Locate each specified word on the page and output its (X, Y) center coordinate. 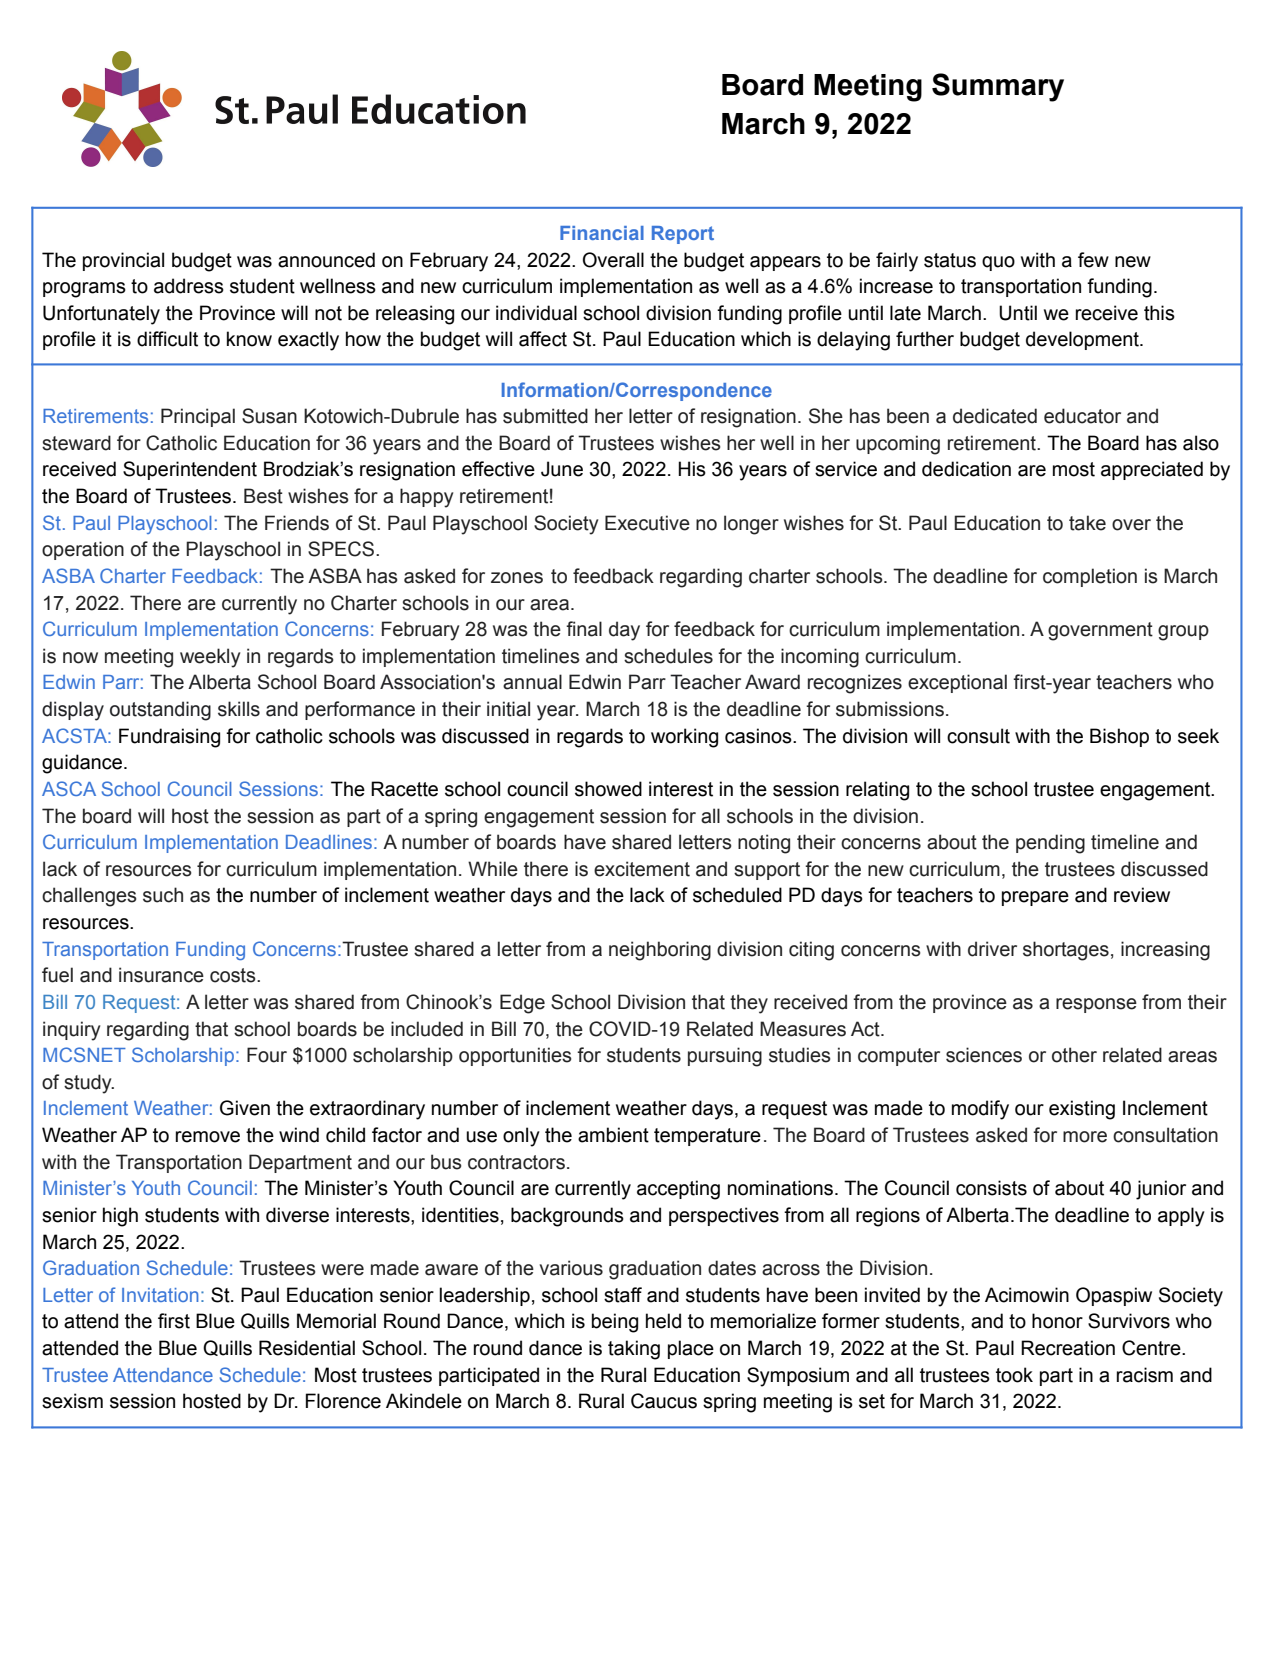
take (1087, 523)
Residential (307, 1348)
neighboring (660, 951)
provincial (123, 261)
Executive (647, 523)
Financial (602, 233)
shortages (1066, 951)
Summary (998, 87)
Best (263, 496)
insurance (161, 975)
